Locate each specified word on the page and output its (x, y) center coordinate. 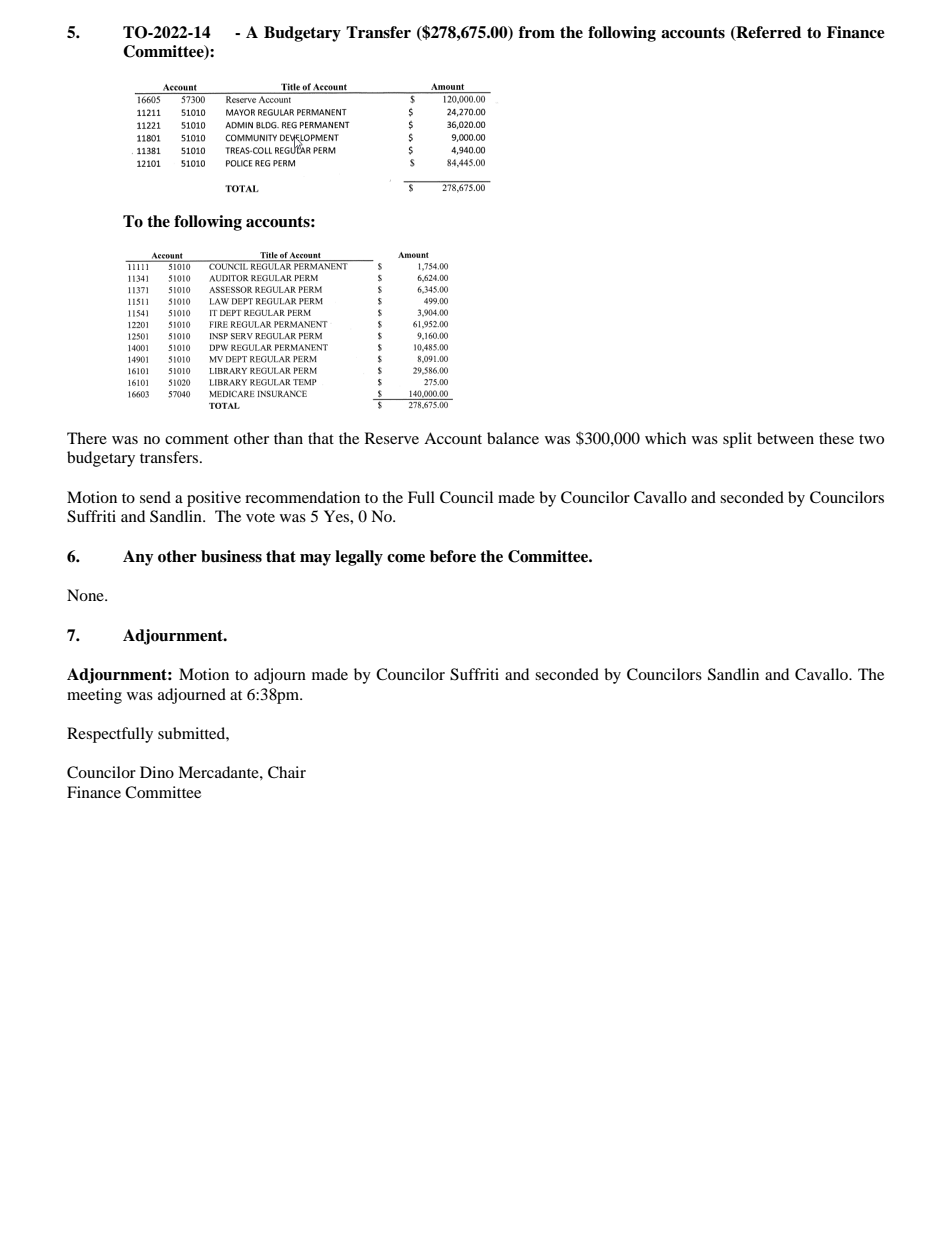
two (871, 439)
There (87, 438)
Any (138, 558)
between (785, 438)
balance (513, 438)
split (737, 440)
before (453, 556)
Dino (157, 772)
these (836, 438)
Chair (287, 772)
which (665, 438)
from (537, 32)
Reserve (392, 438)
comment (197, 439)
